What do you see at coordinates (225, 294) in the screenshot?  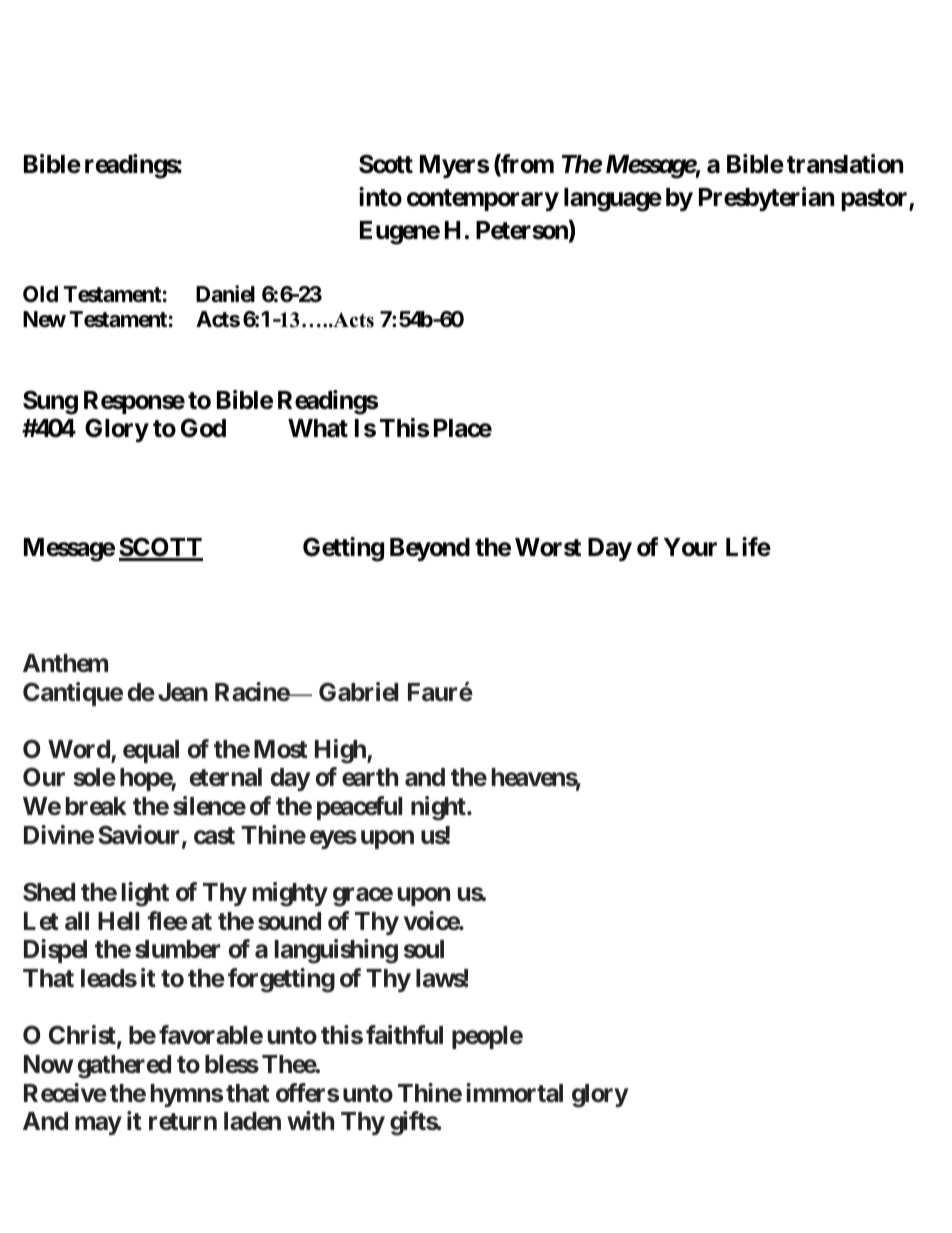 I see `Daniel` at bounding box center [225, 294].
